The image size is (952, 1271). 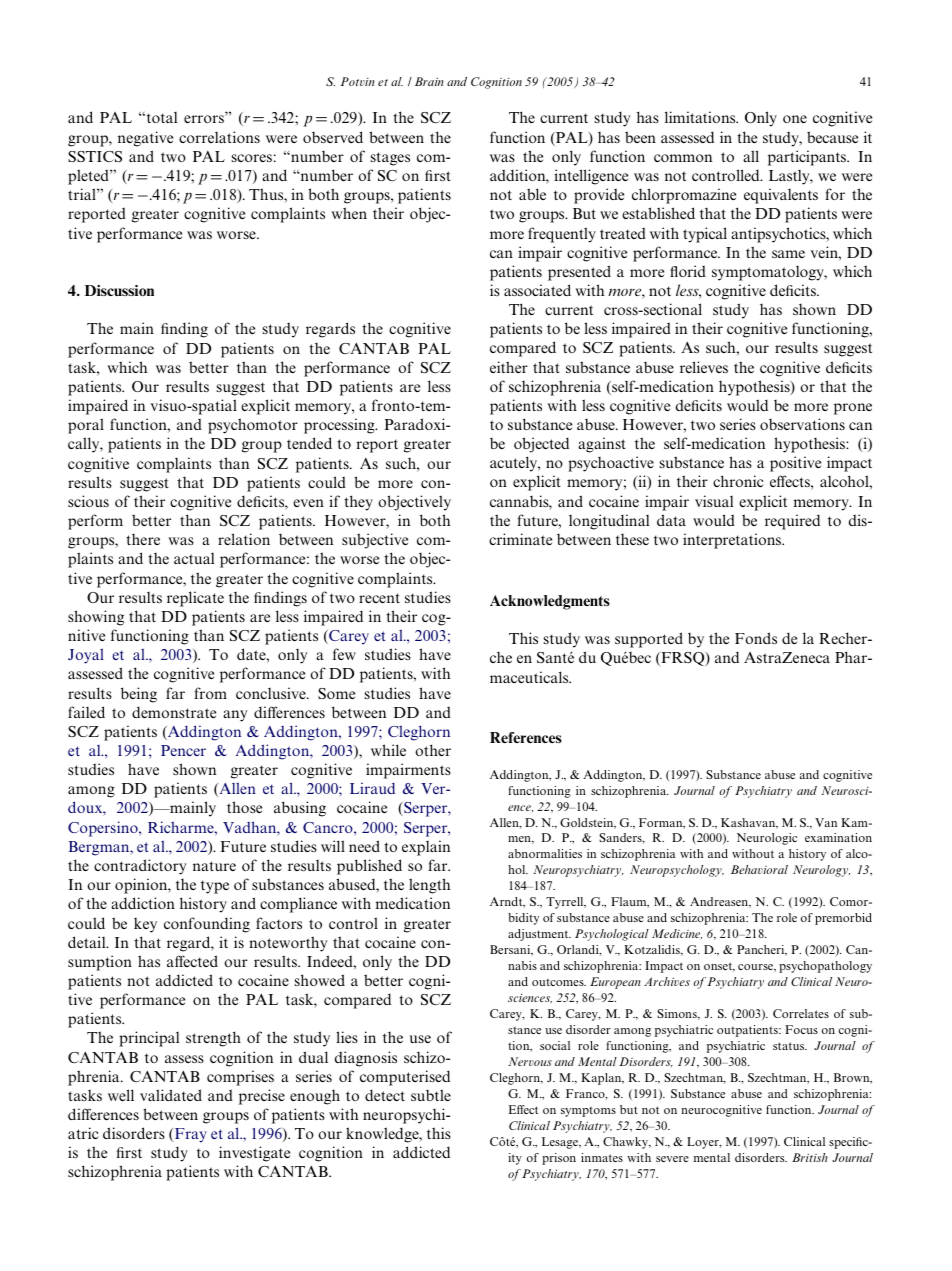 What do you see at coordinates (430, 886) in the document?
I see `length` at bounding box center [430, 886].
